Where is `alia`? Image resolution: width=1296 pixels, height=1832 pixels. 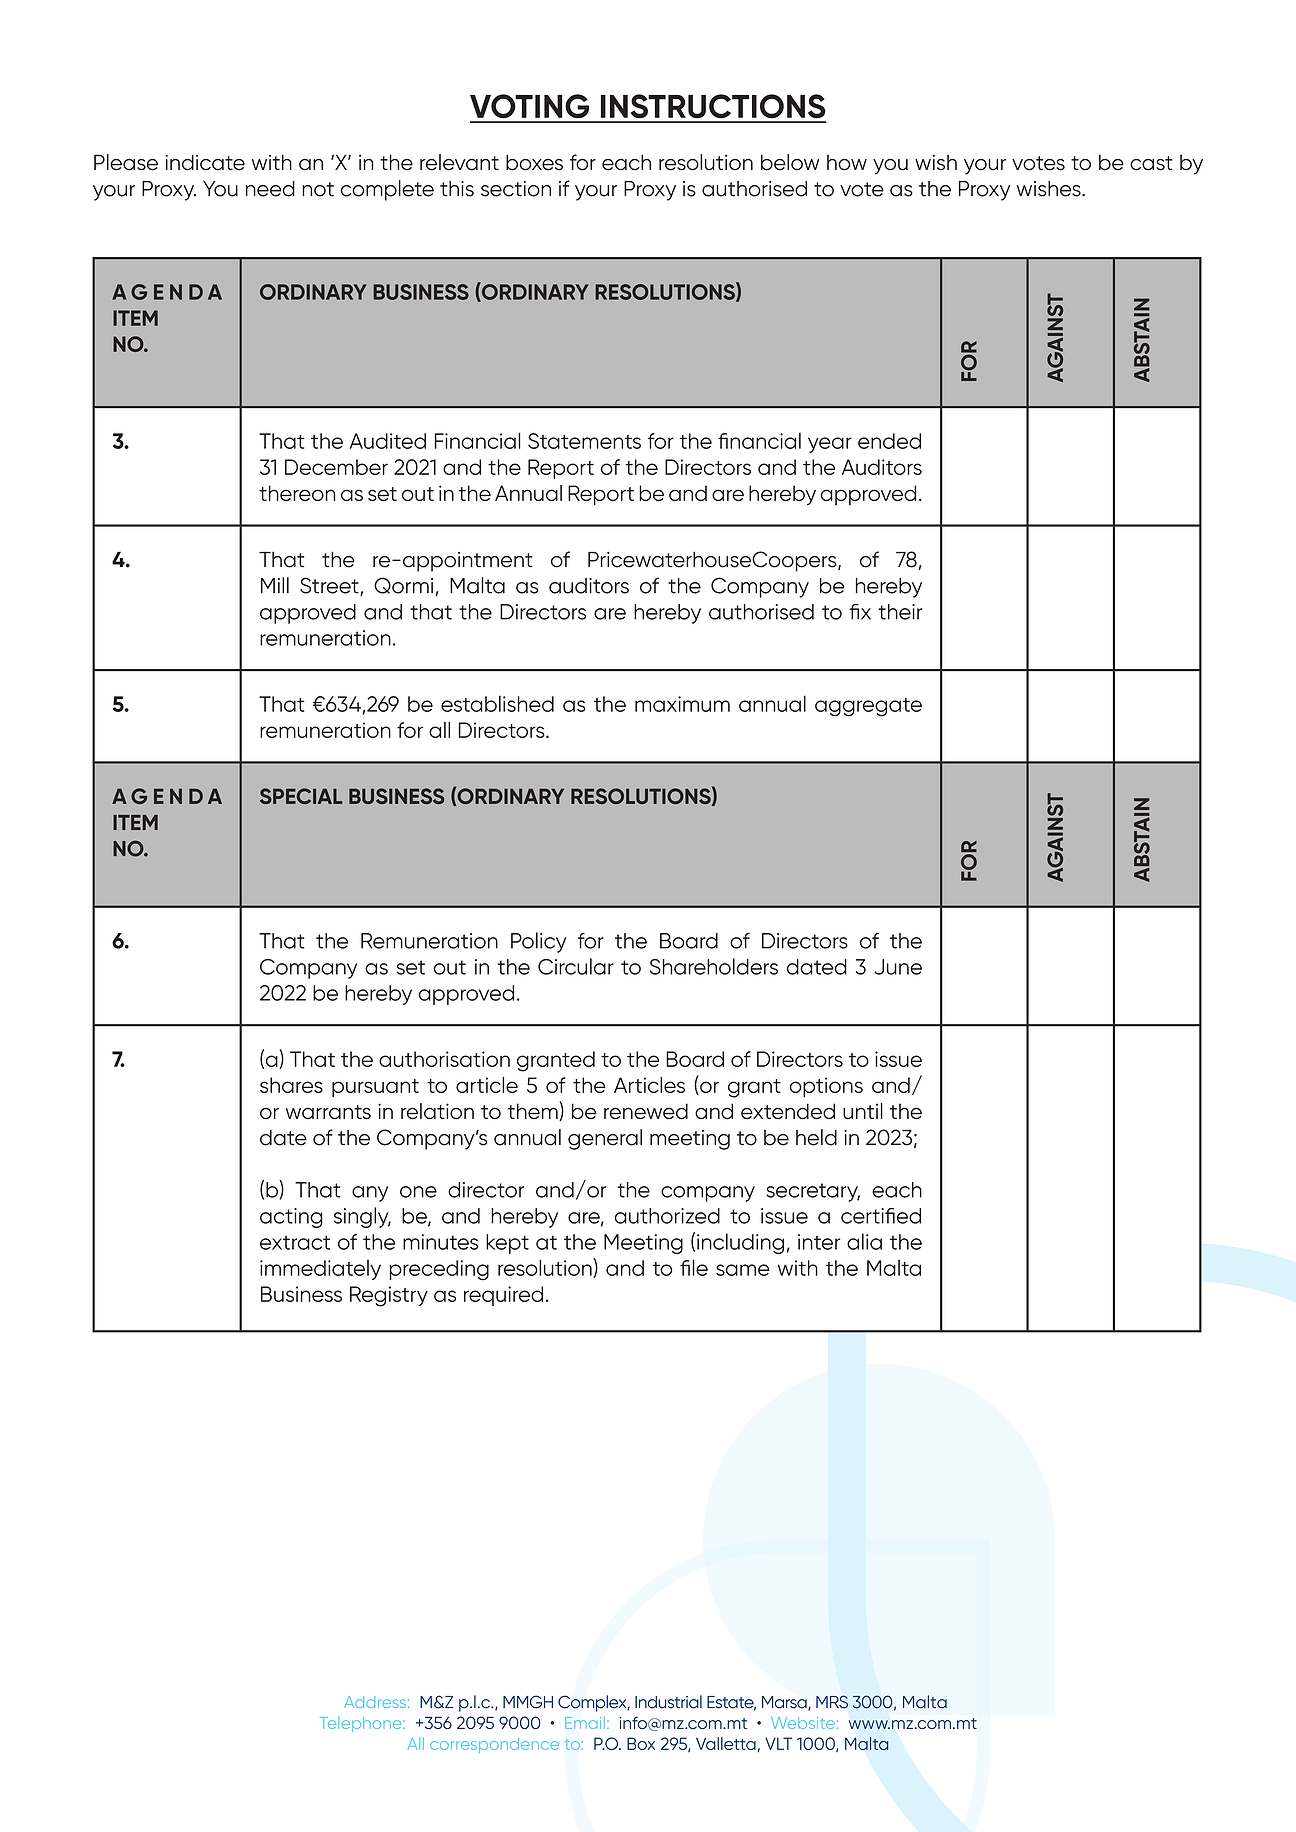 alia is located at coordinates (864, 1241).
